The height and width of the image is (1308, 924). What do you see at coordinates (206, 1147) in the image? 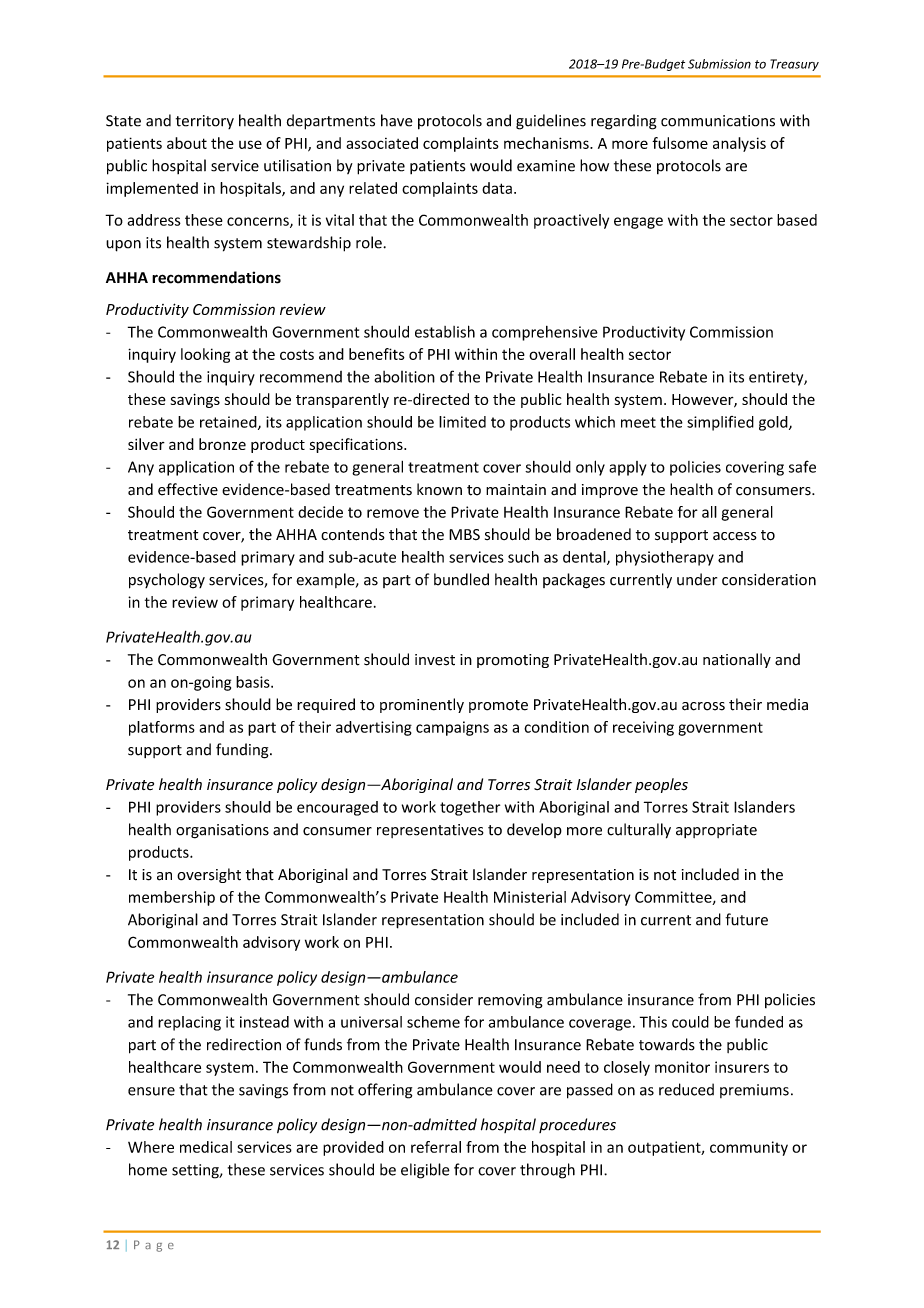
I see `medical` at bounding box center [206, 1147].
